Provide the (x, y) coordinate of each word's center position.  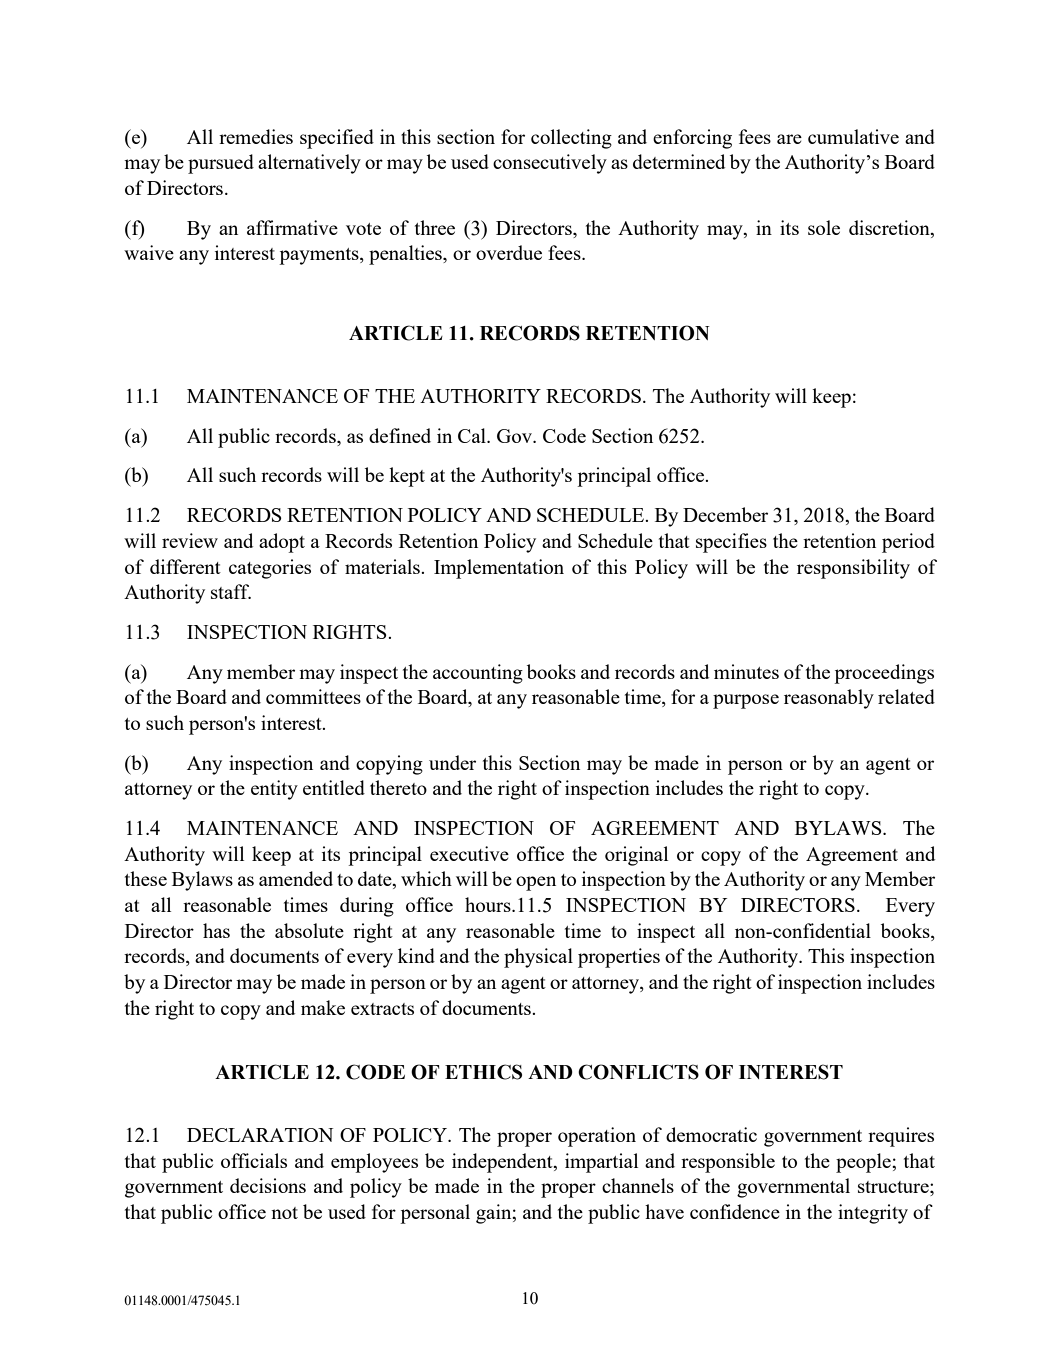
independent (503, 1163)
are (789, 139)
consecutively (550, 164)
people (864, 1163)
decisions (268, 1185)
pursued (221, 164)
